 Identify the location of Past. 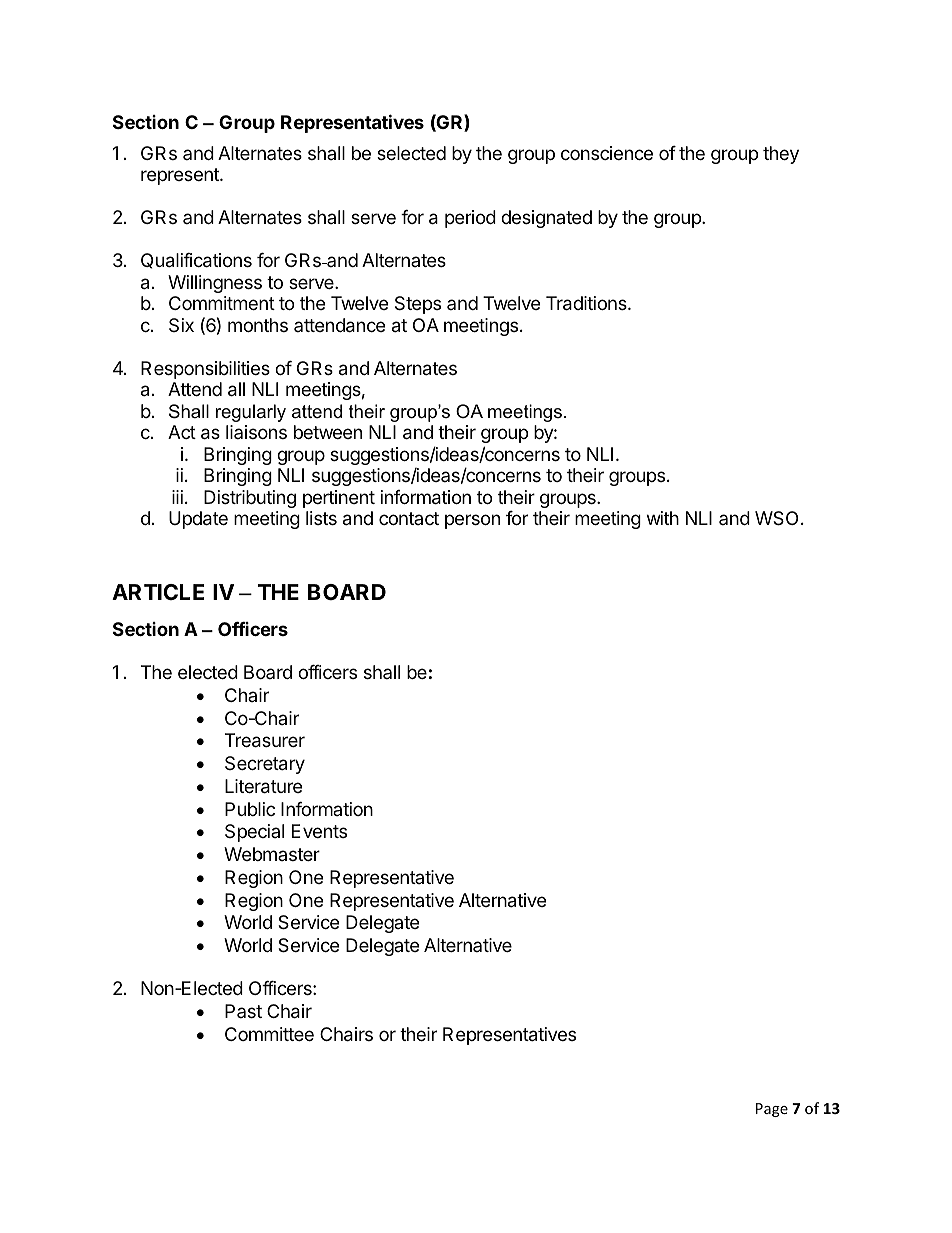
(243, 1011).
